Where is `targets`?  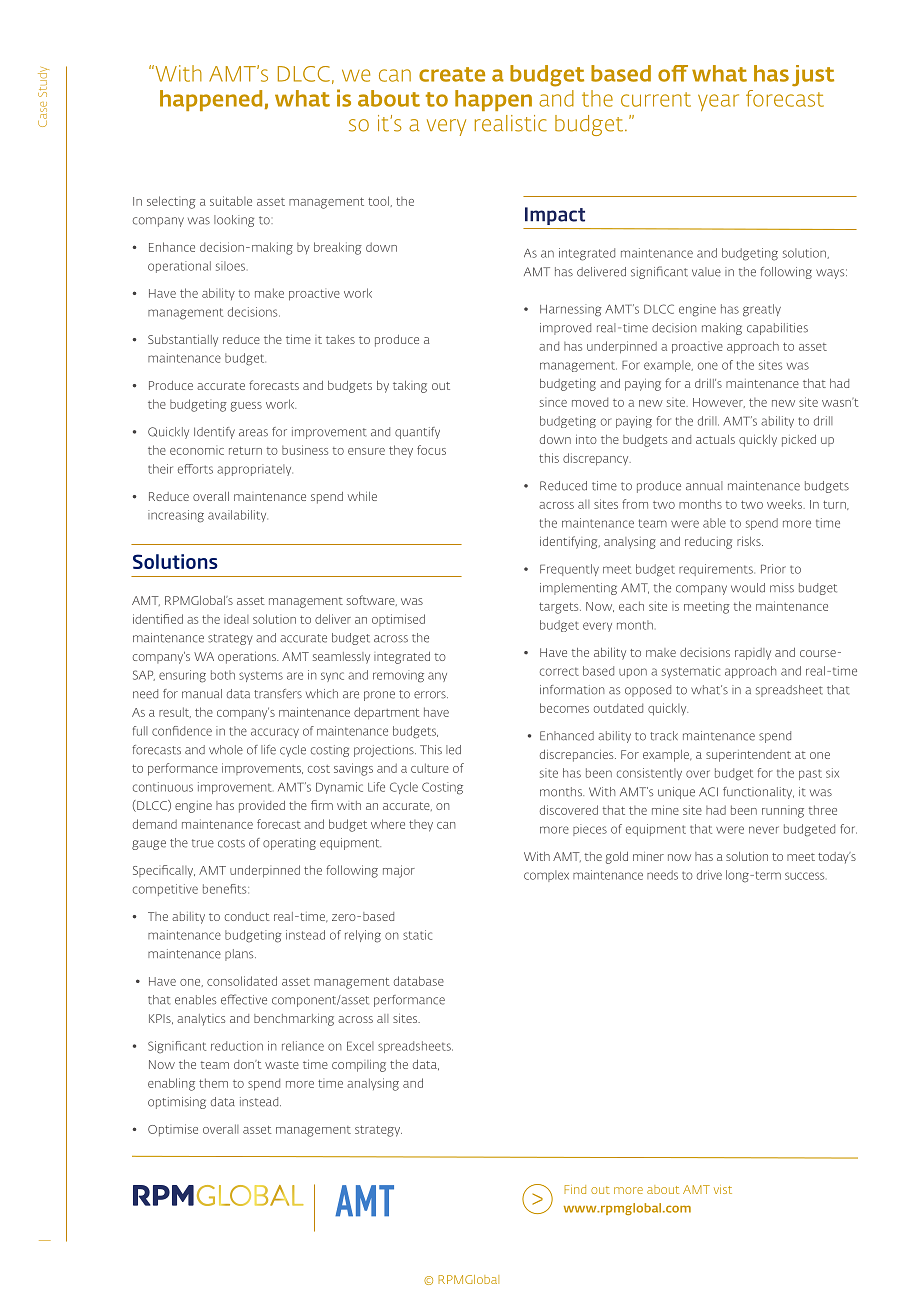
targets is located at coordinates (560, 608).
